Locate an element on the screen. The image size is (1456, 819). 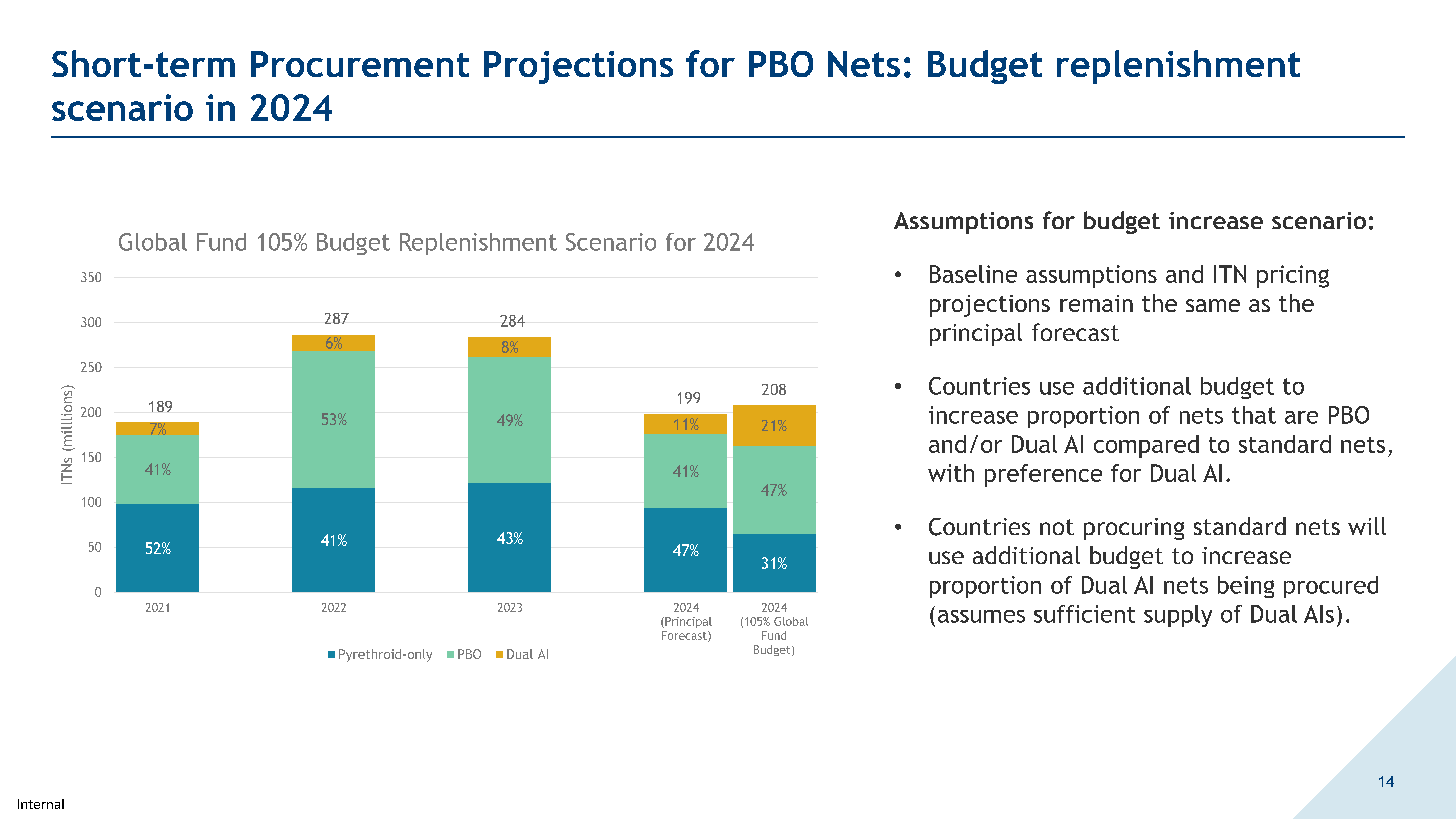
Procurement is located at coordinates (360, 64).
